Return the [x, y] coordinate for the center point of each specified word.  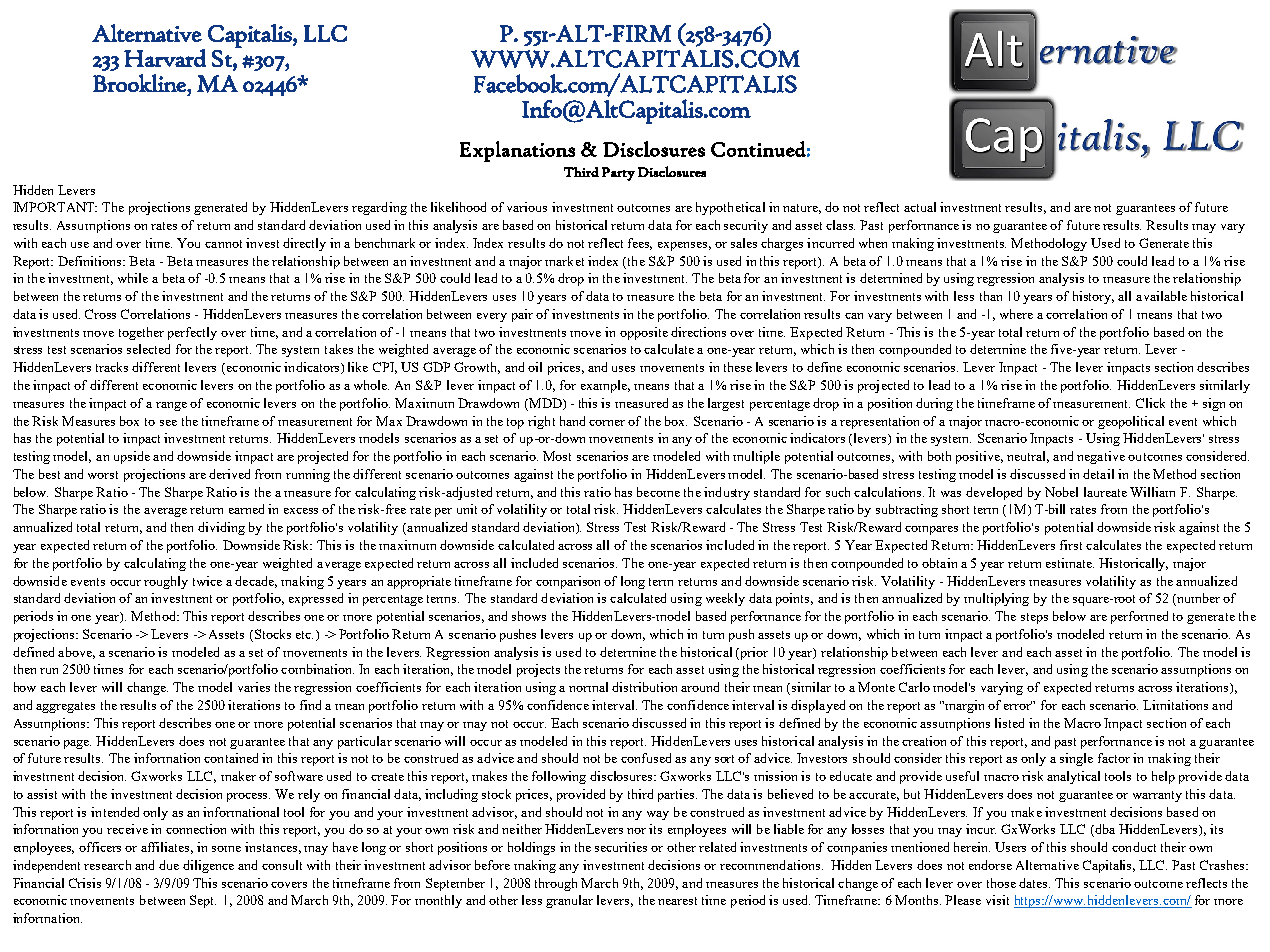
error [1019, 705]
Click [1150, 403]
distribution [644, 687]
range [171, 406]
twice [207, 581]
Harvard [165, 58]
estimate [1070, 563]
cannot [223, 244]
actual [920, 207]
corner [607, 423]
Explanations [517, 151]
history [1093, 297]
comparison [568, 582]
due [169, 865]
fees [640, 244]
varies [254, 687]
